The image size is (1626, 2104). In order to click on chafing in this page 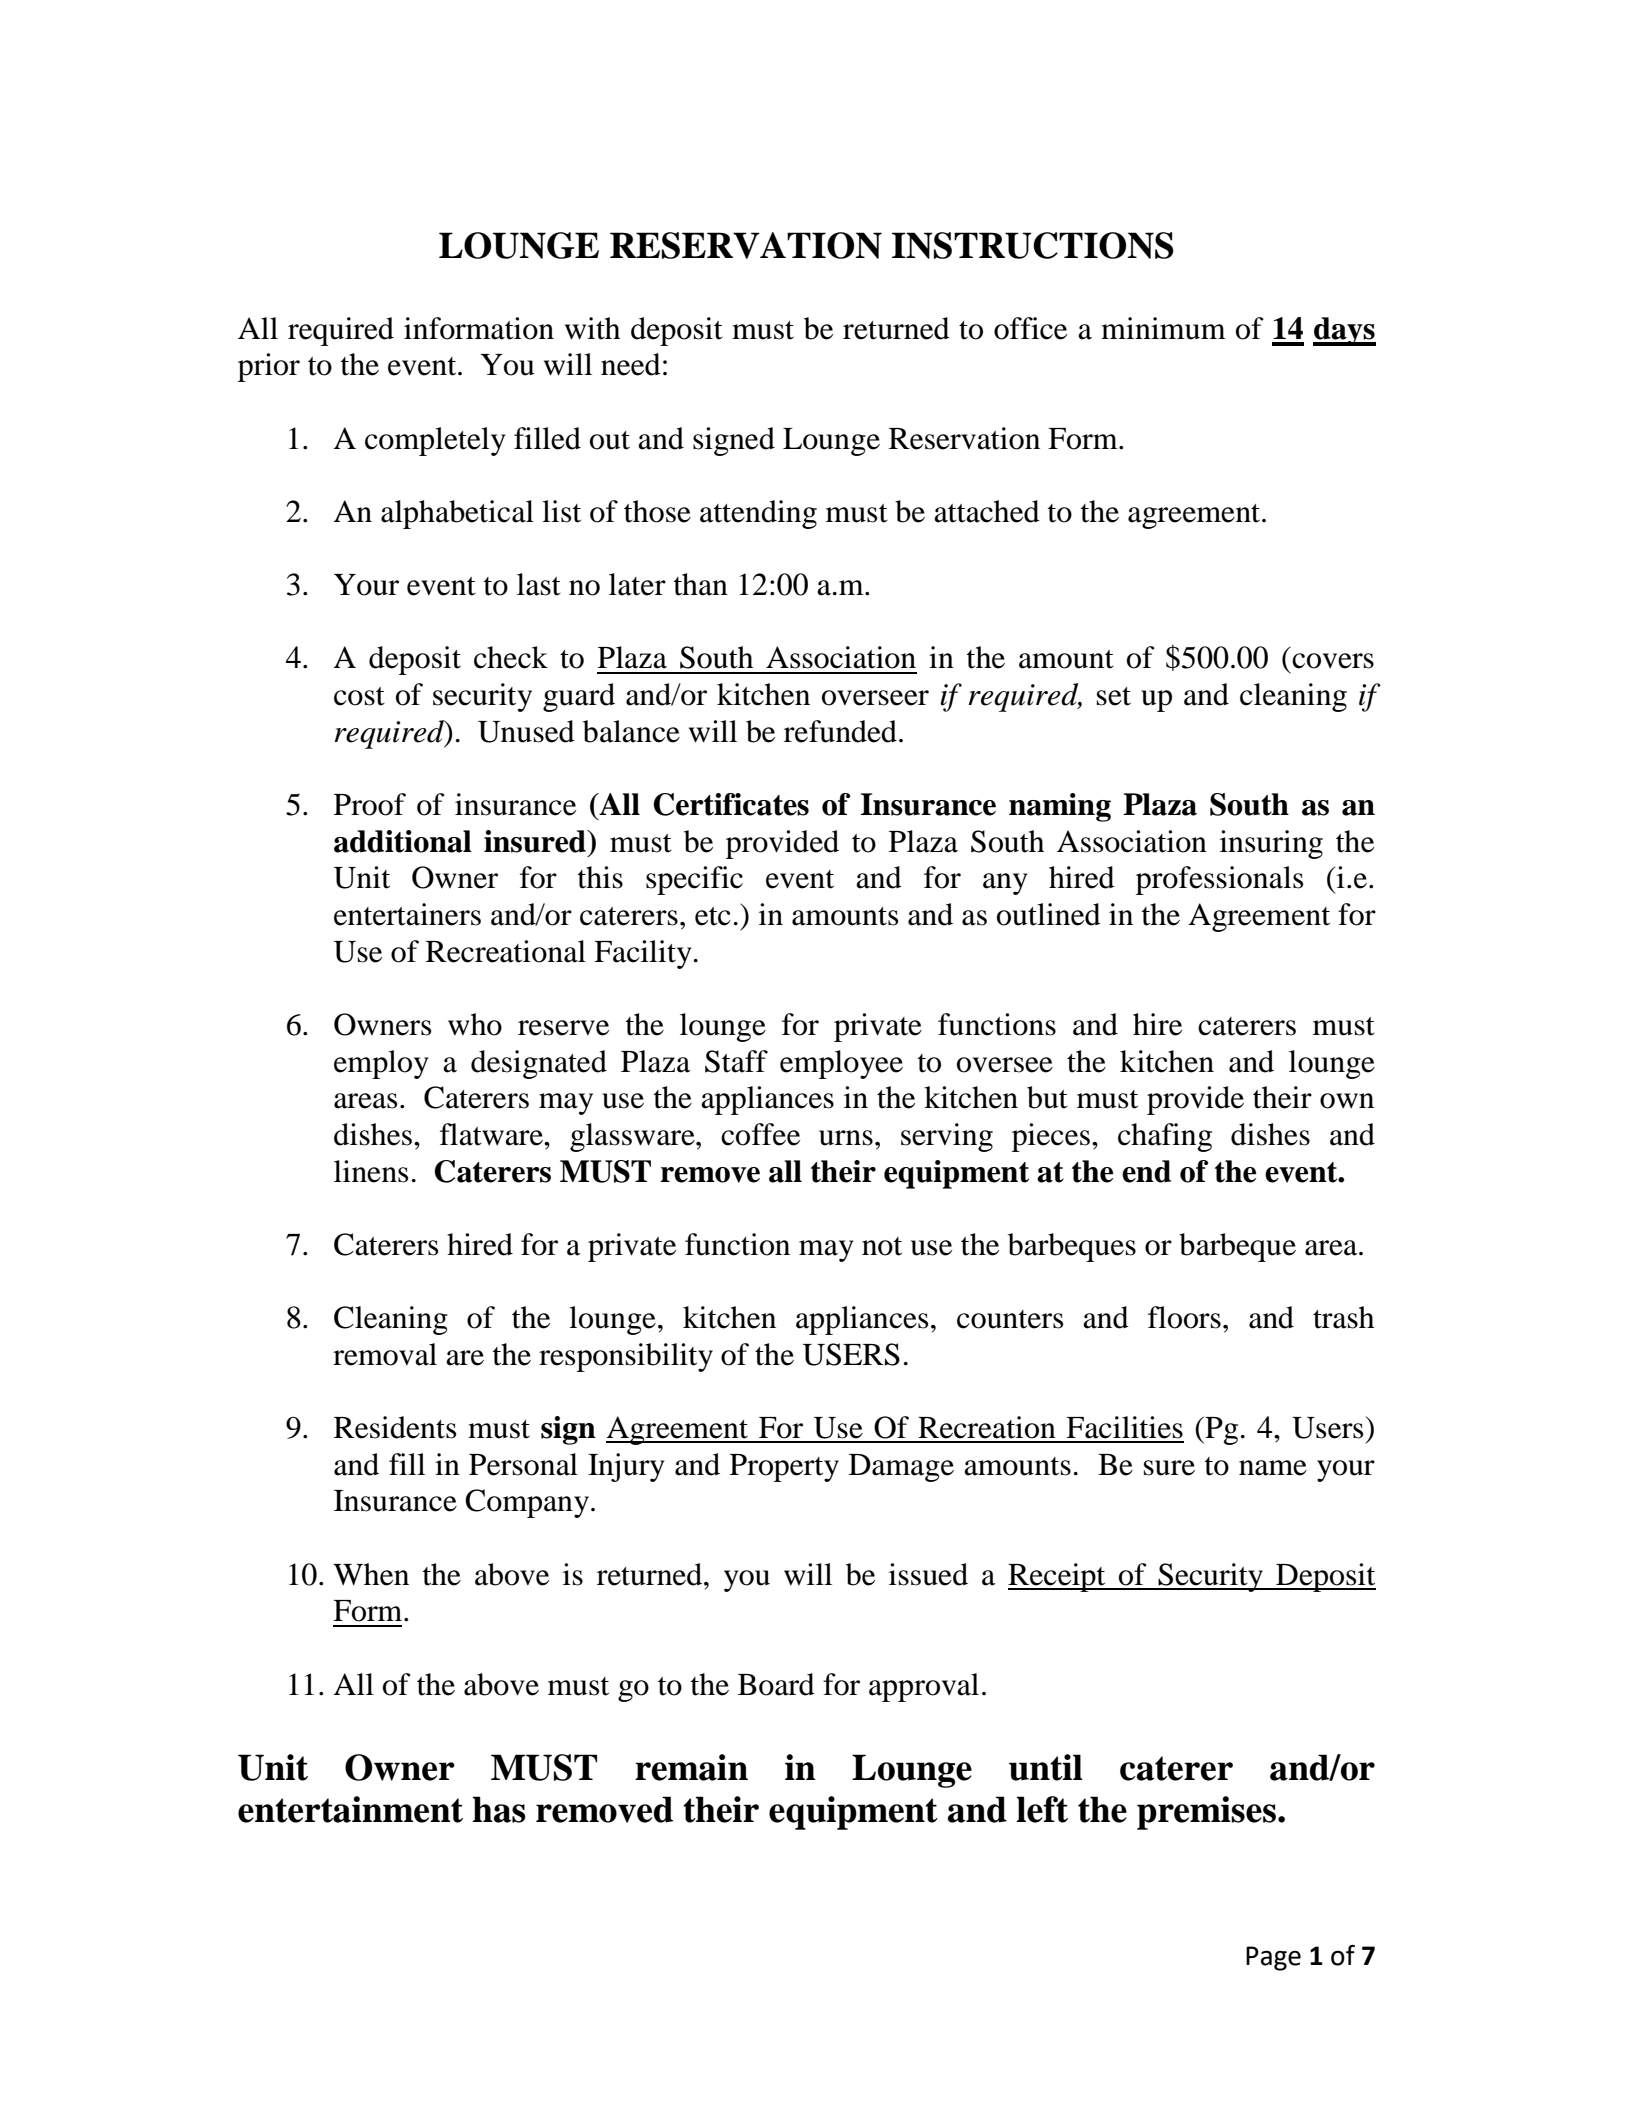, I will do `click(1165, 1137)`.
